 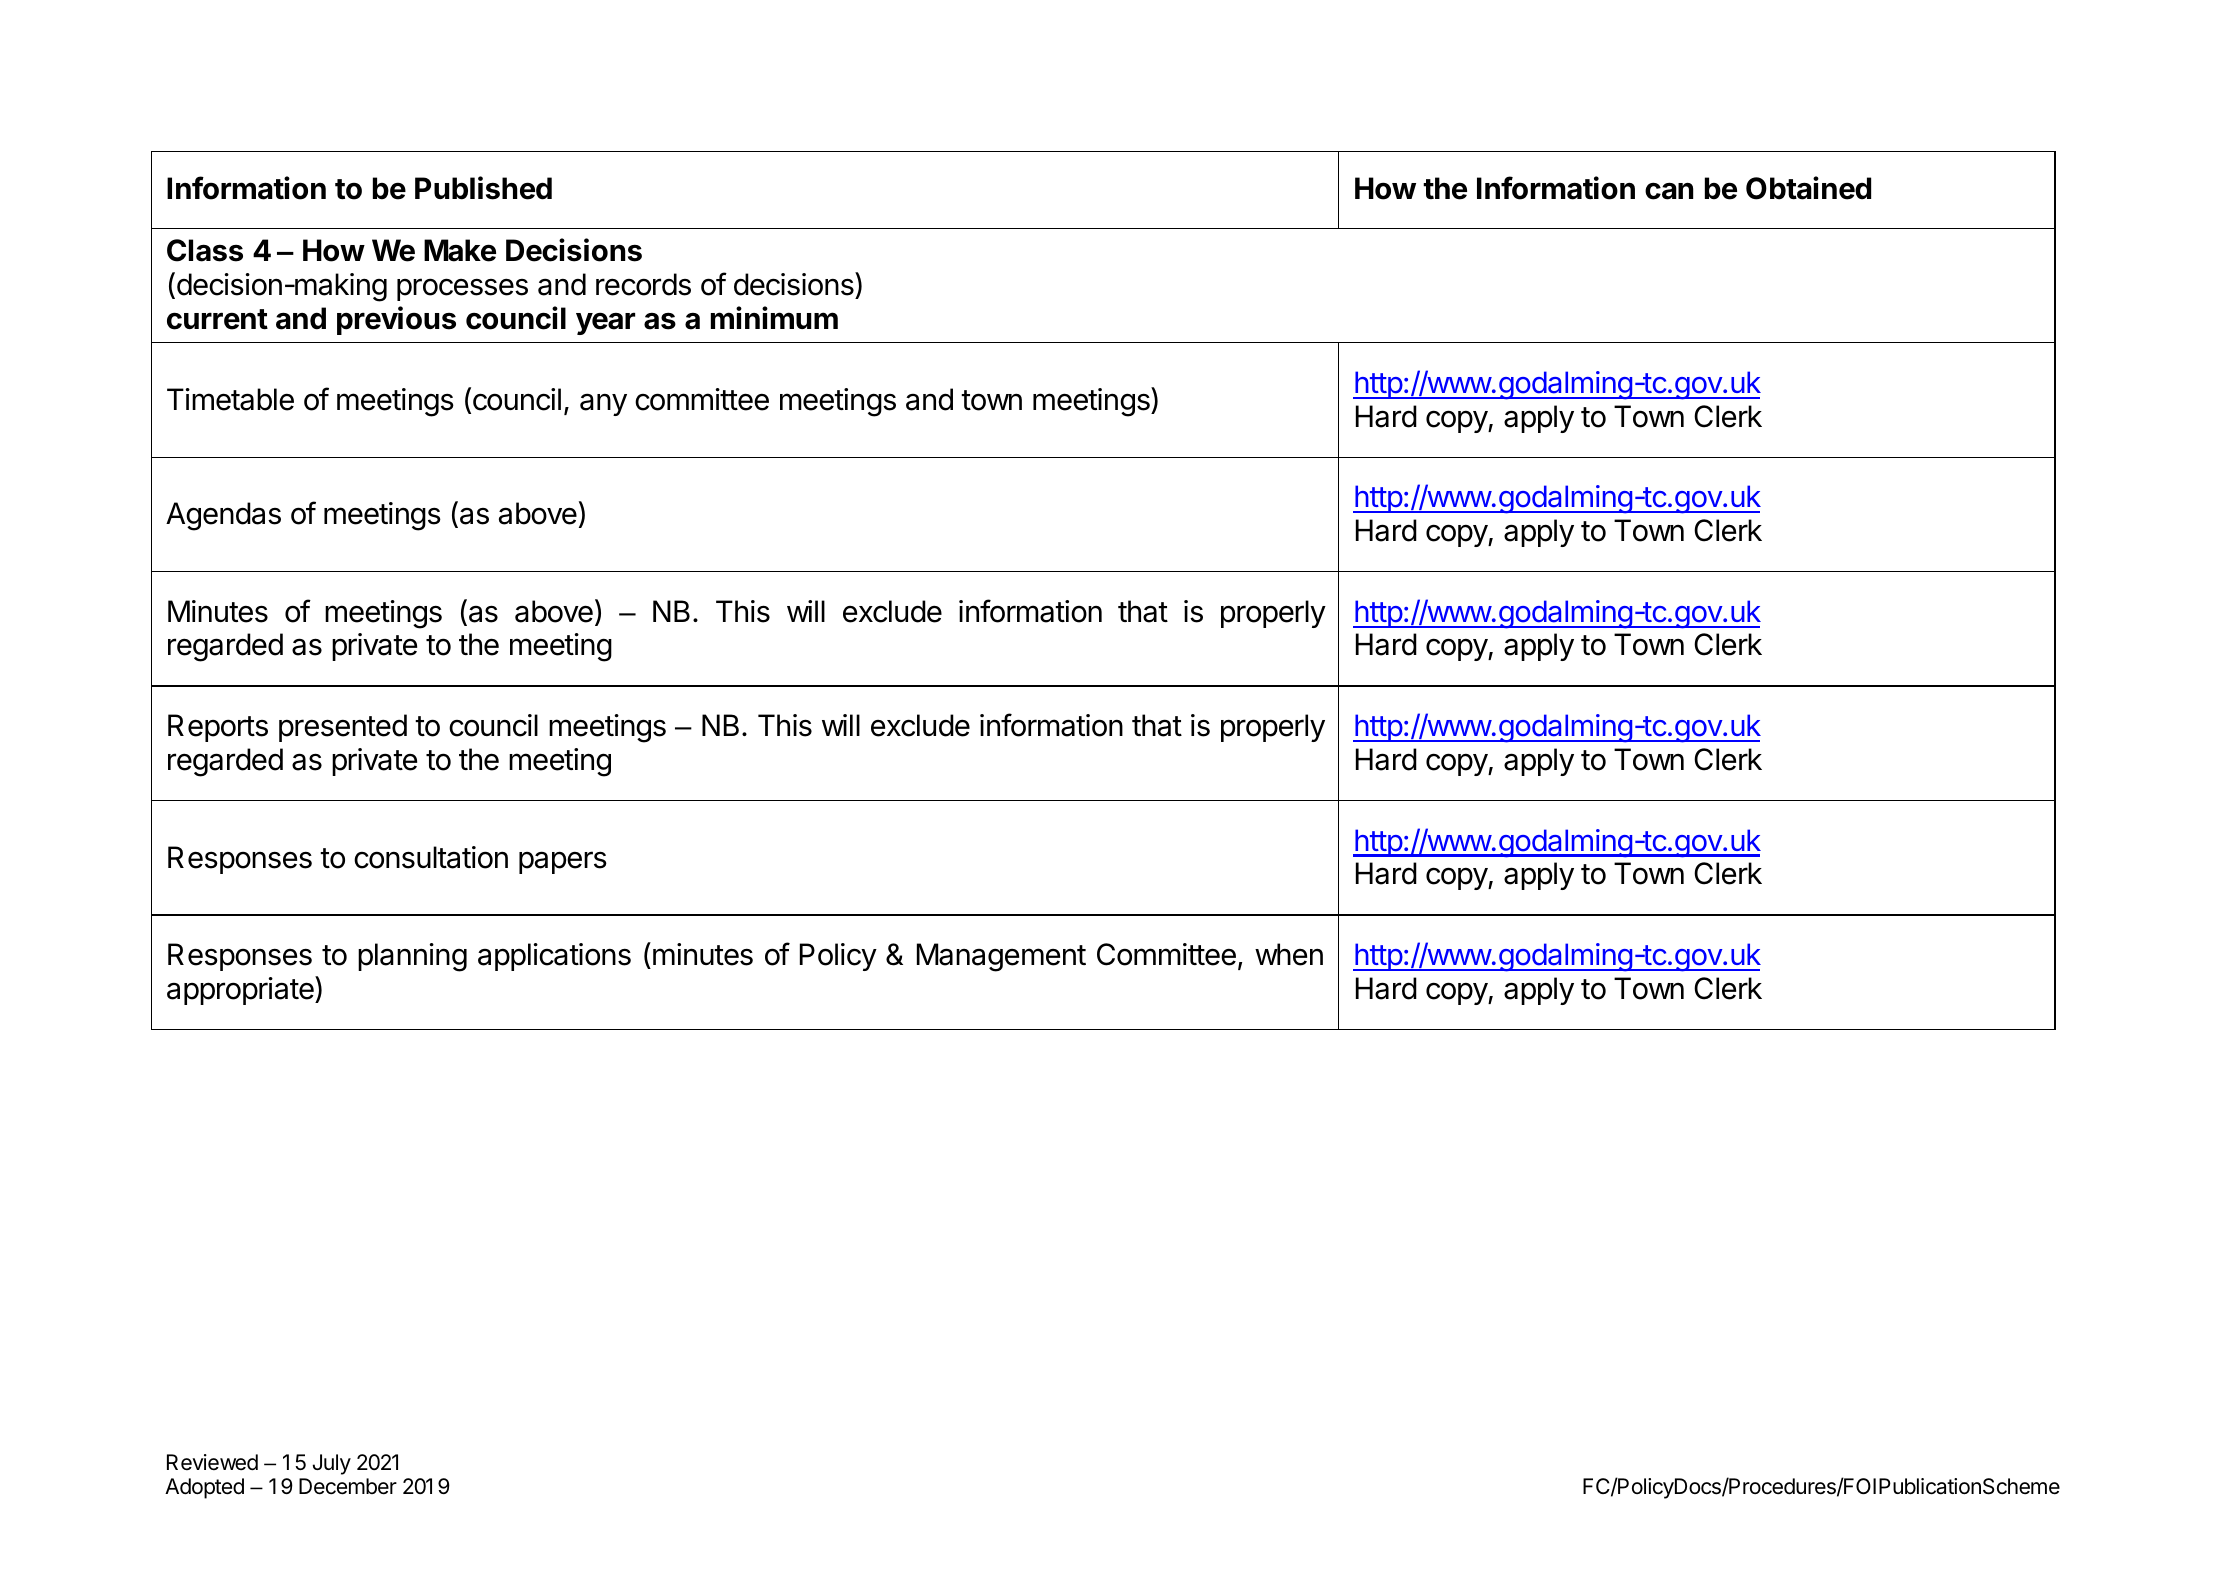 What do you see at coordinates (460, 250) in the image?
I see `Make` at bounding box center [460, 250].
